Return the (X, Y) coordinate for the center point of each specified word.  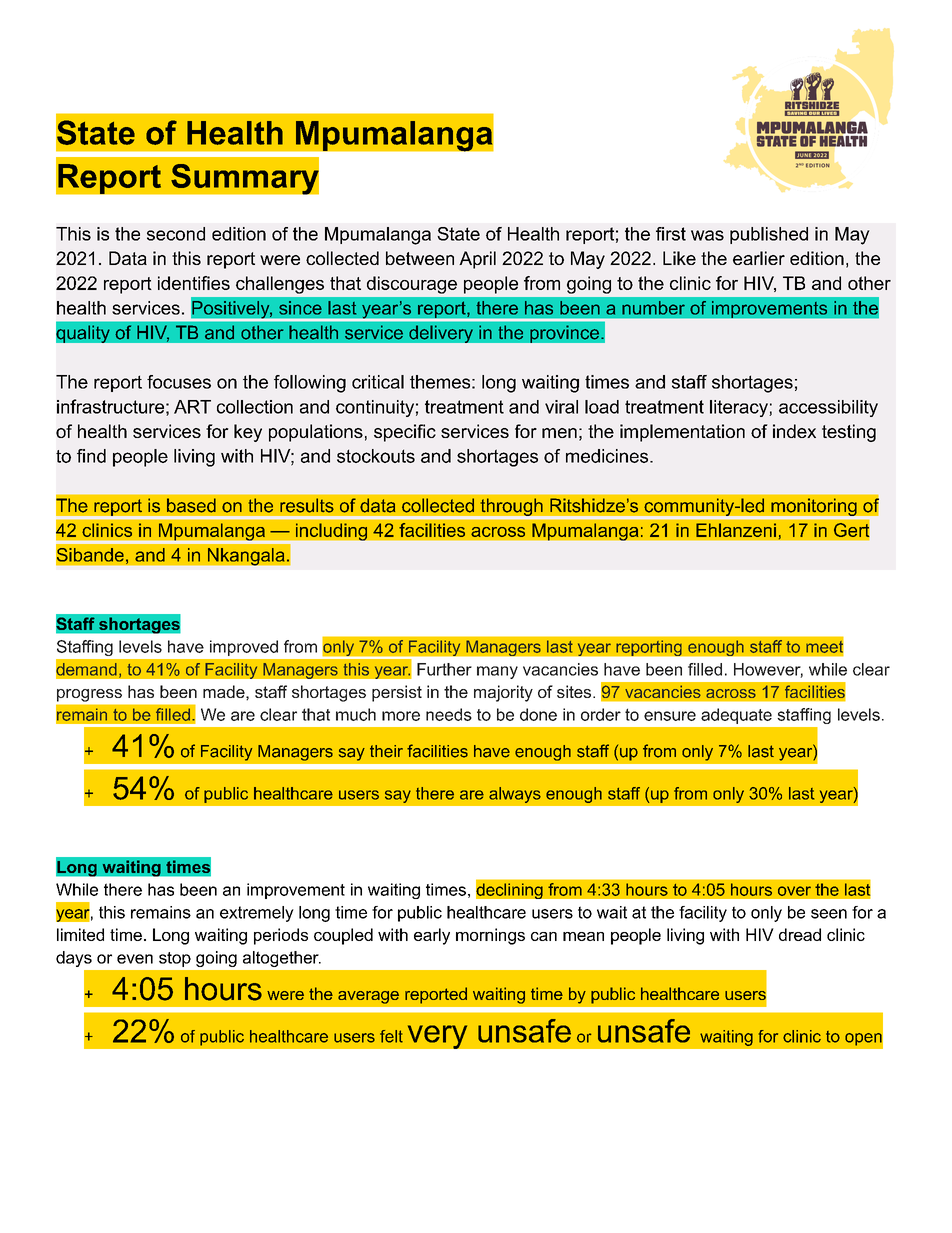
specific (405, 433)
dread (800, 934)
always (515, 795)
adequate (736, 716)
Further (444, 669)
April (477, 260)
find (91, 456)
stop (175, 959)
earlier (759, 258)
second (176, 234)
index (794, 431)
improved (244, 648)
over (794, 891)
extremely (257, 914)
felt (391, 1036)
